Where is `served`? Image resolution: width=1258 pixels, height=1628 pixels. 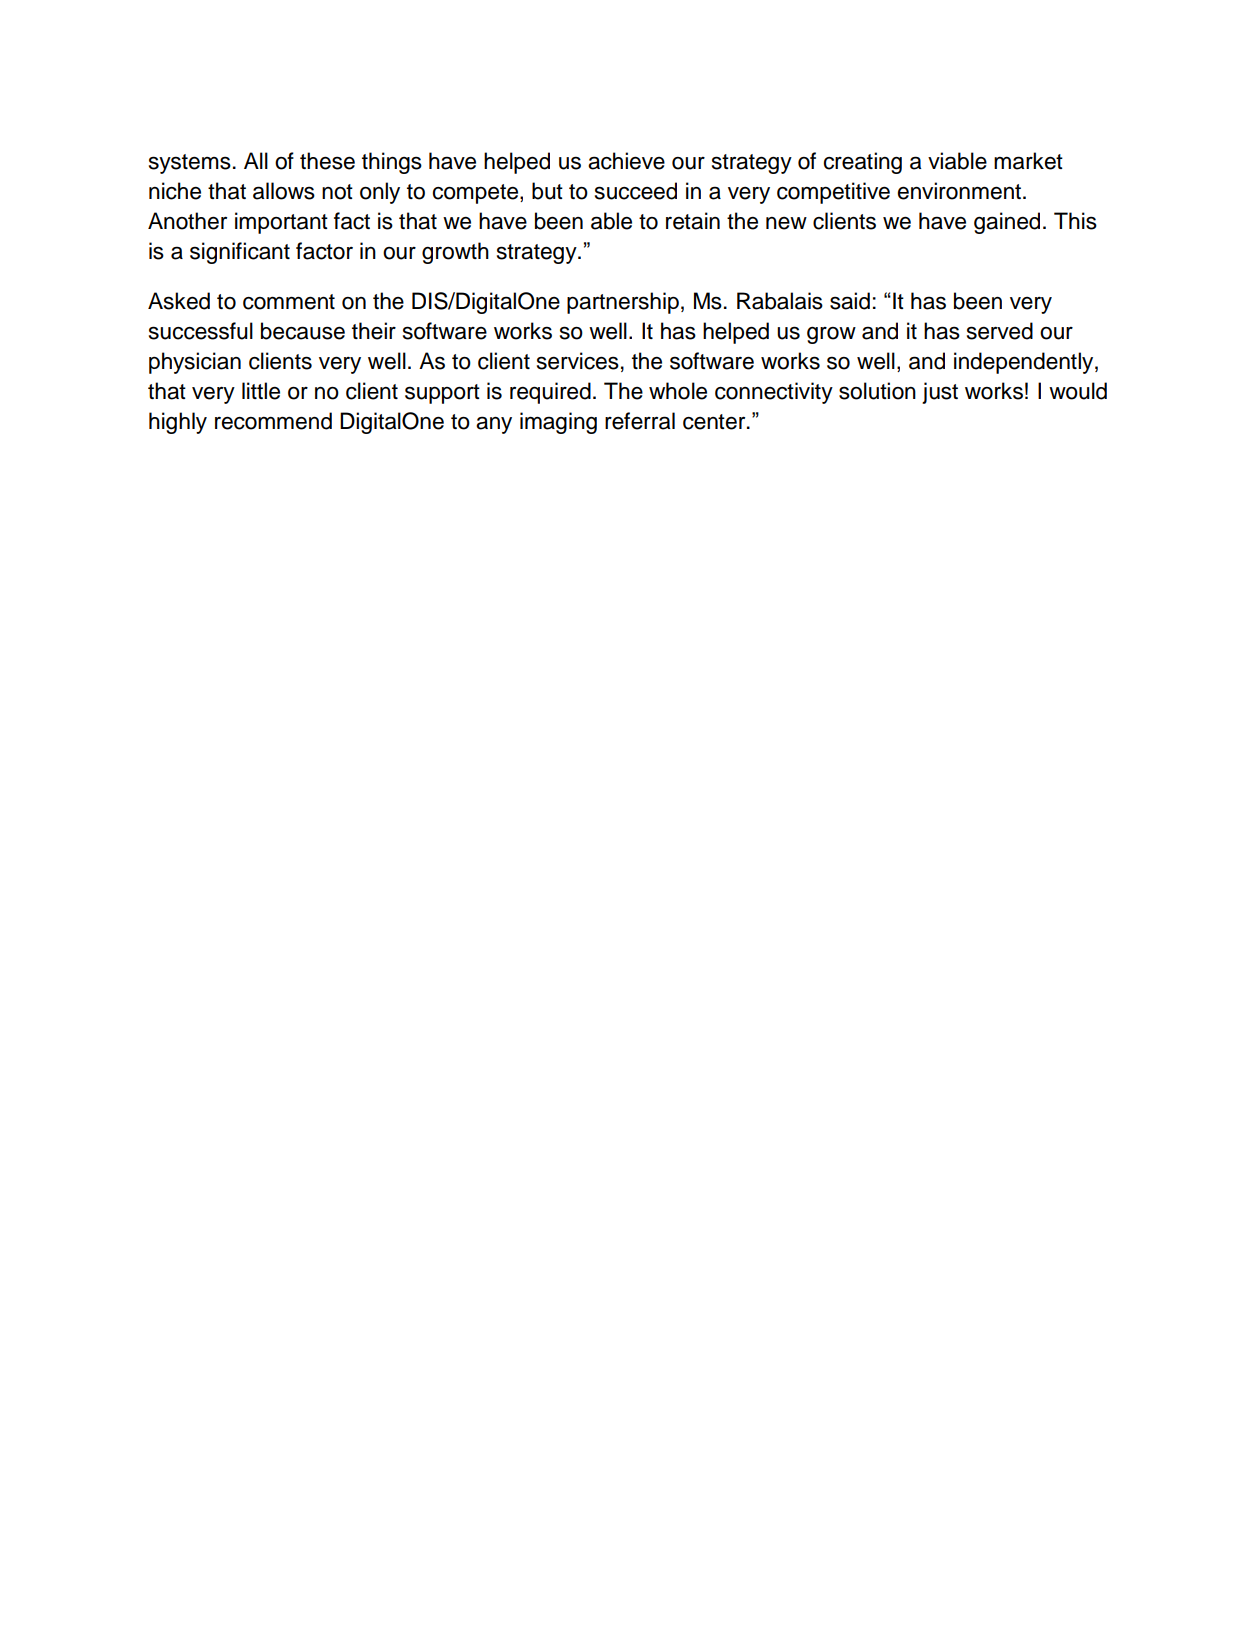 served is located at coordinates (1000, 331).
